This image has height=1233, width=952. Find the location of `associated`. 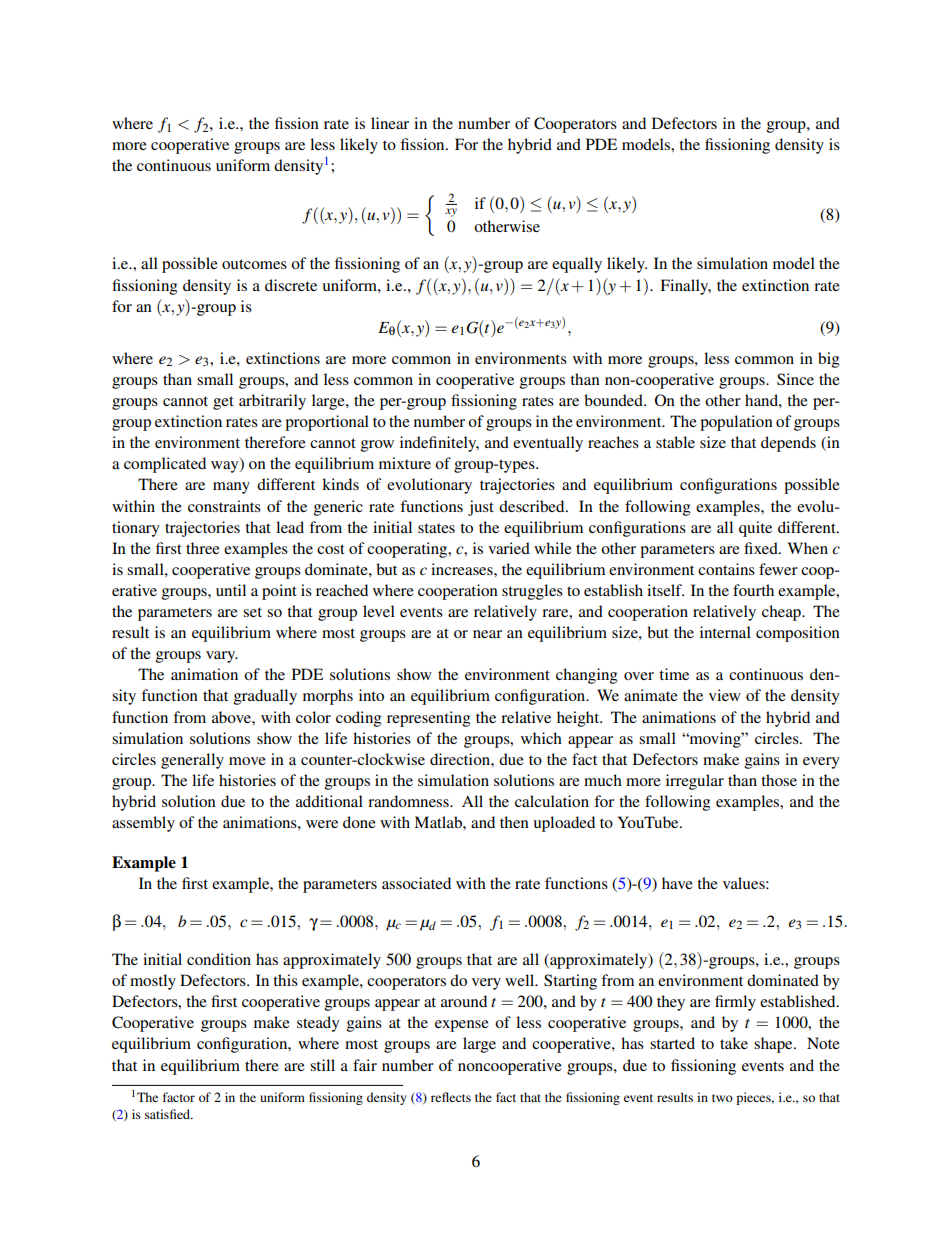

associated is located at coordinates (416, 883).
